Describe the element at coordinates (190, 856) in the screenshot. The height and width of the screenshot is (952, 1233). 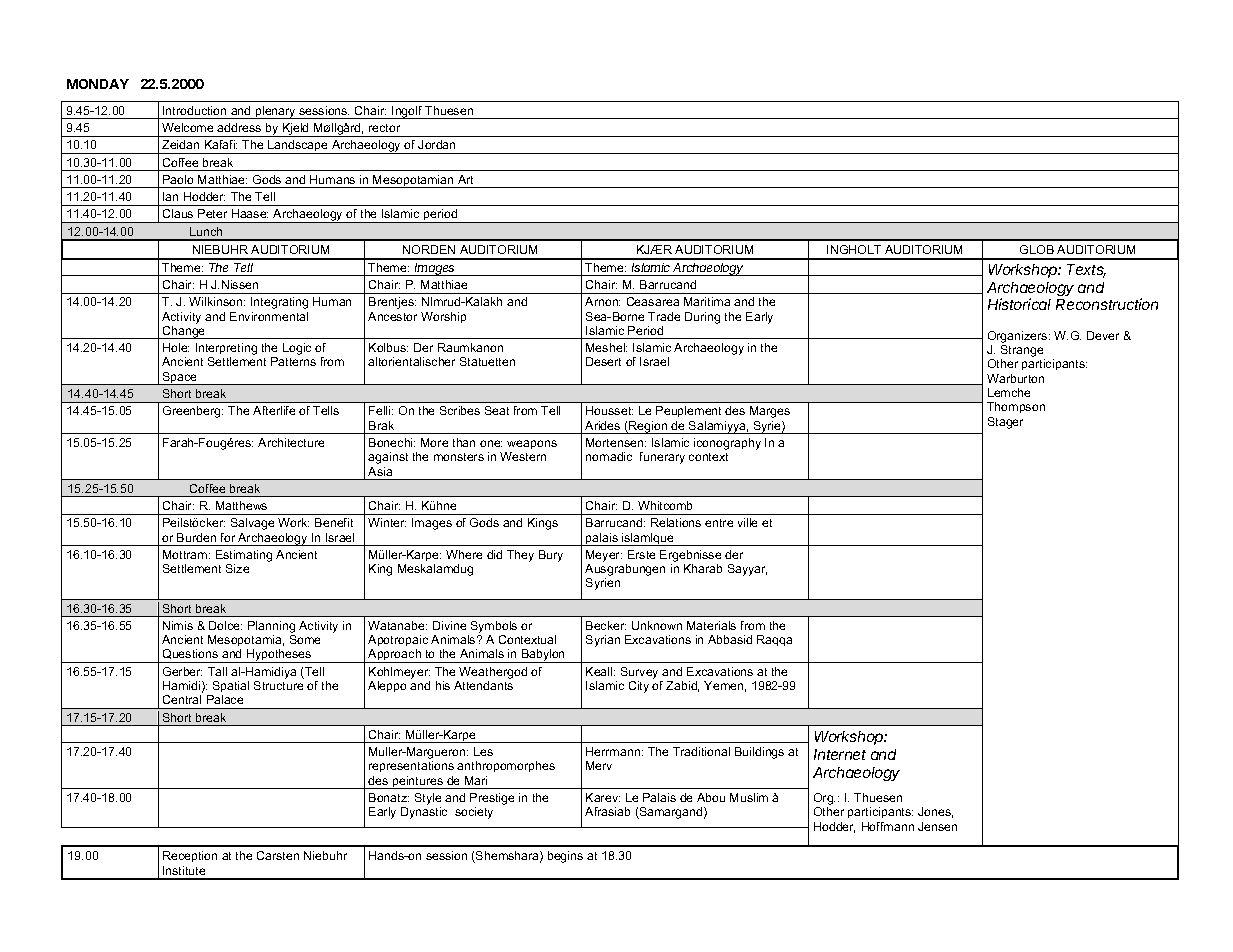
I see `Reception` at that location.
